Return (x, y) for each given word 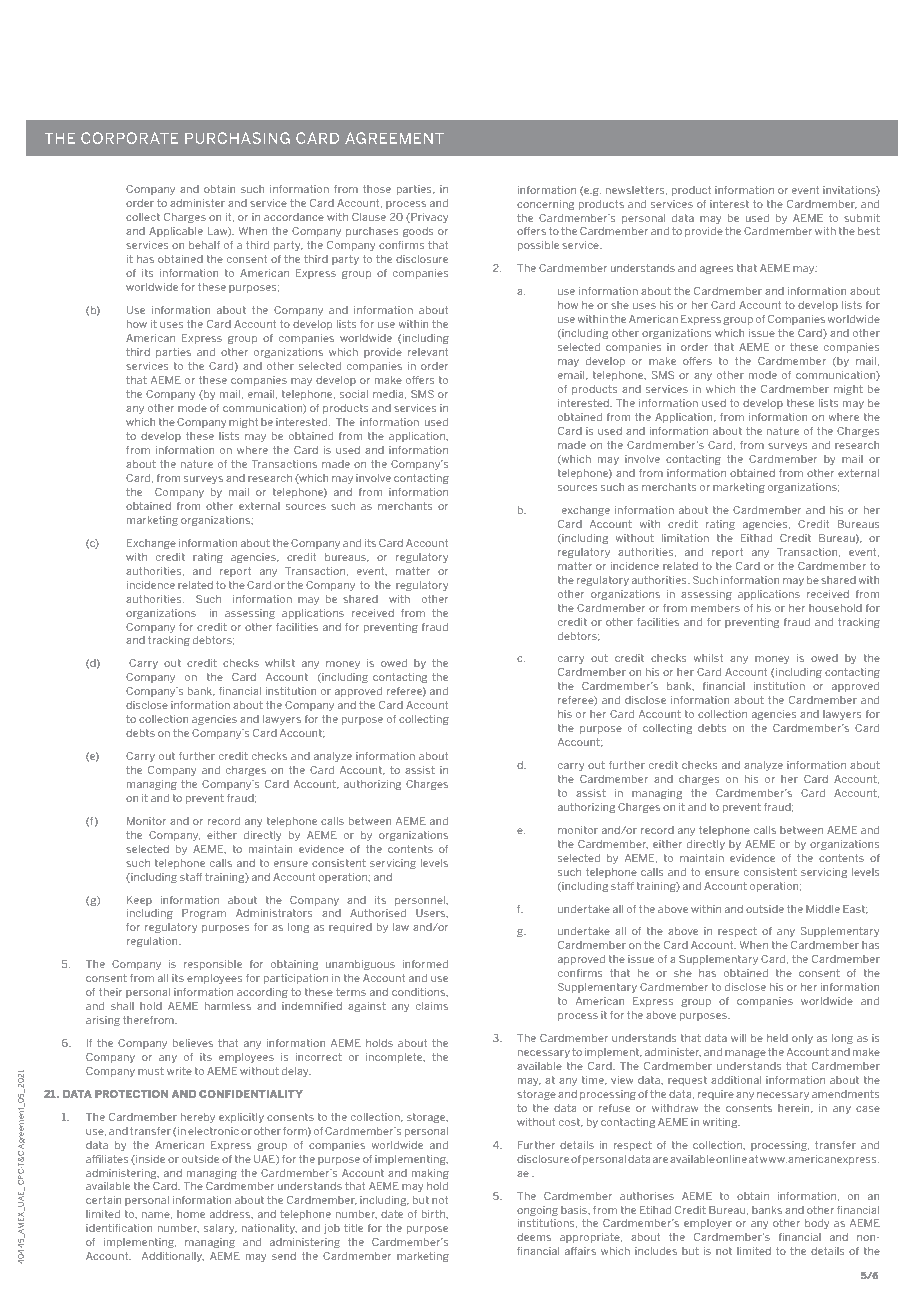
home (191, 1214)
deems (534, 1237)
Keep (139, 901)
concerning (545, 205)
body (817, 1224)
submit (862, 218)
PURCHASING (237, 138)
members (715, 608)
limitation (685, 538)
